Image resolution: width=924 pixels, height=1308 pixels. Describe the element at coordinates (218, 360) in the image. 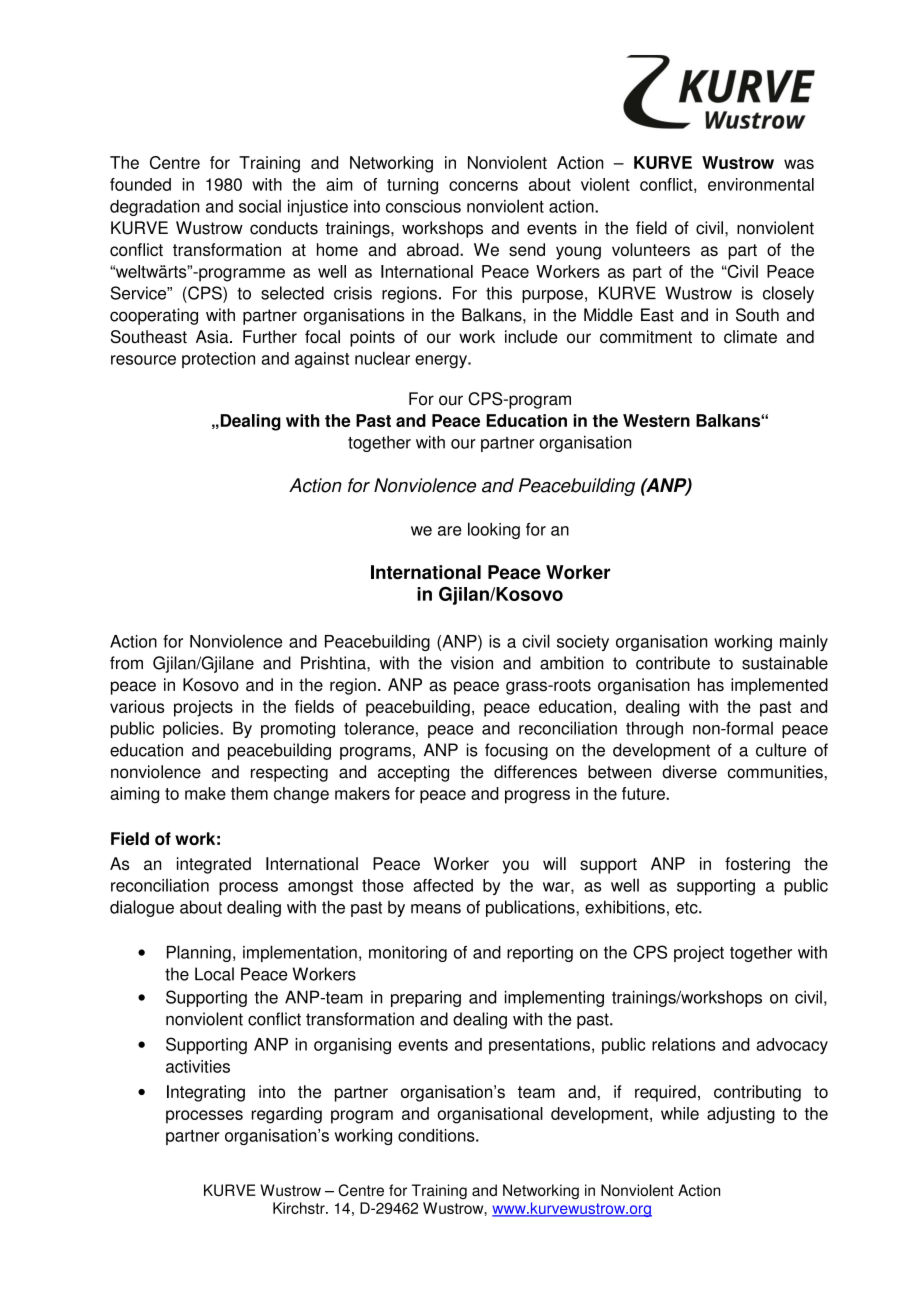

I see `protection` at that location.
